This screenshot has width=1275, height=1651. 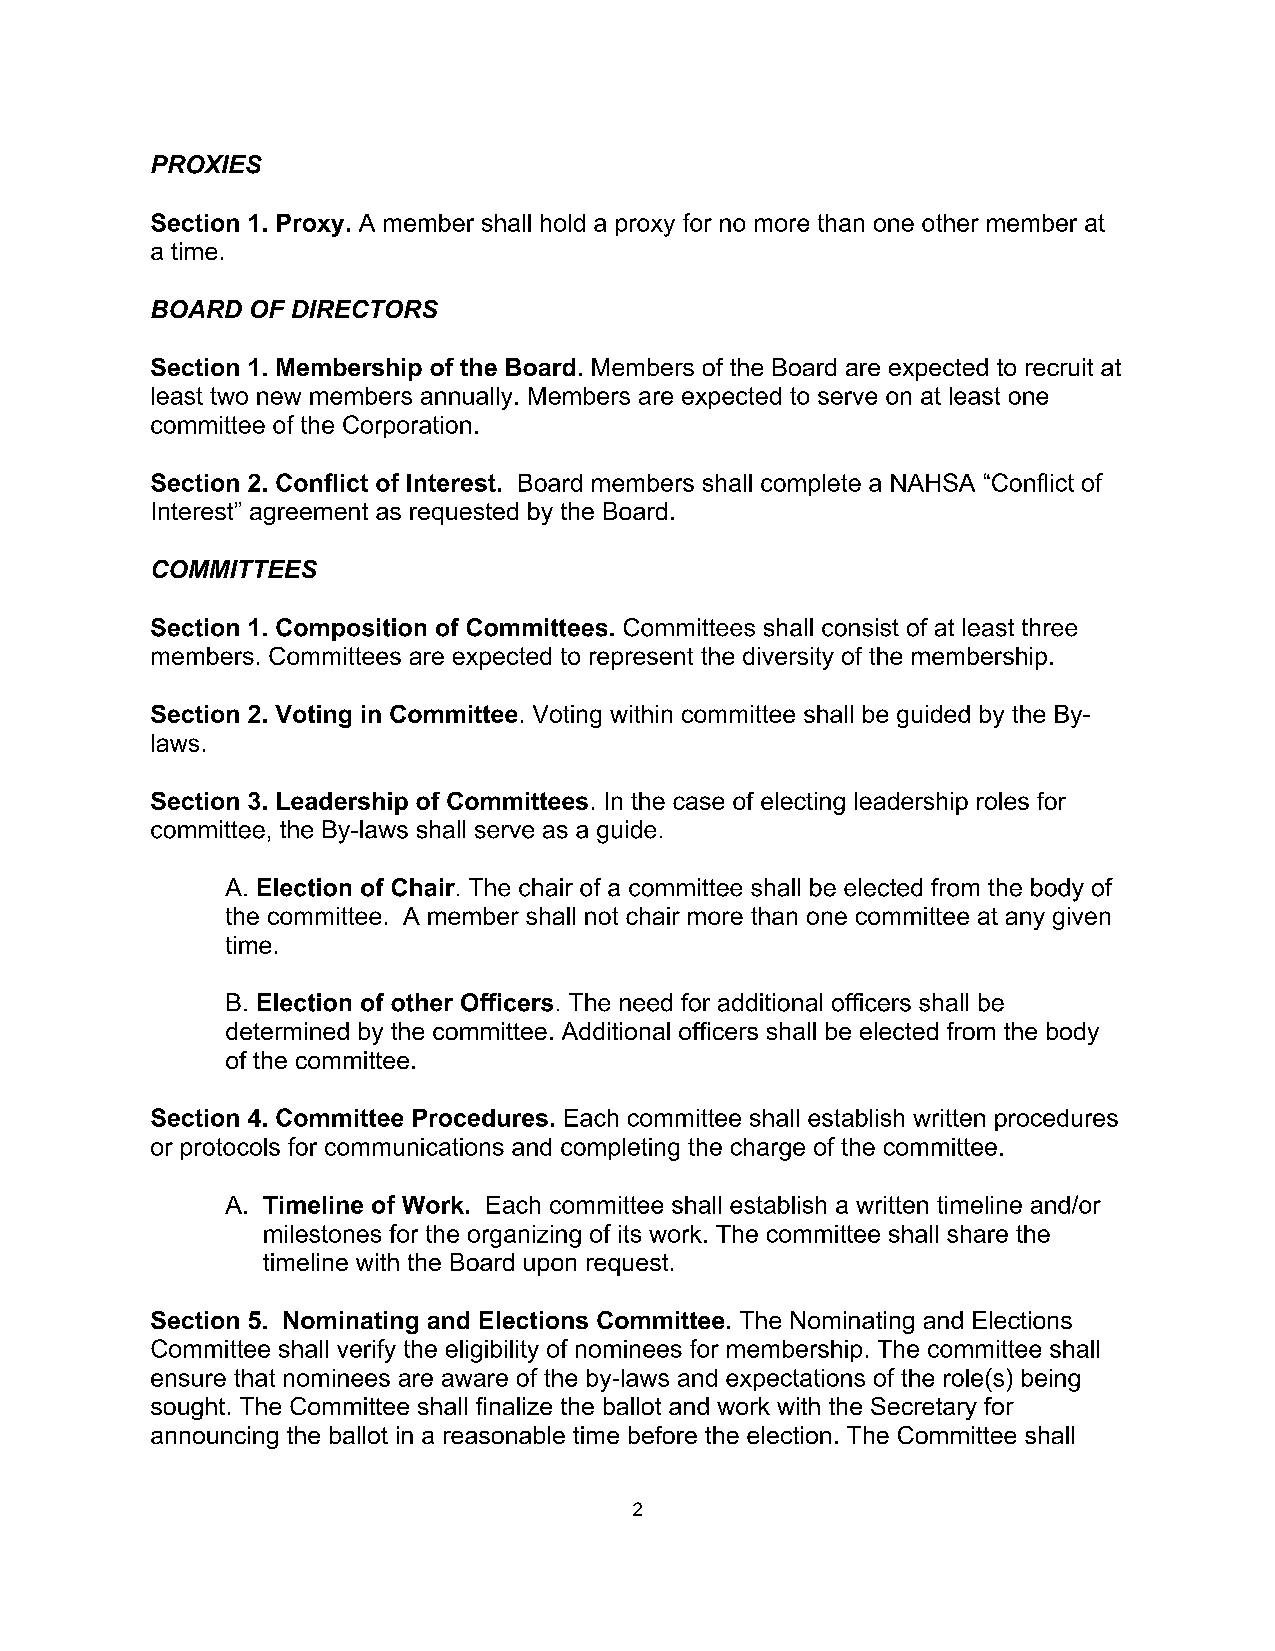 I want to click on any, so click(x=1025, y=920).
